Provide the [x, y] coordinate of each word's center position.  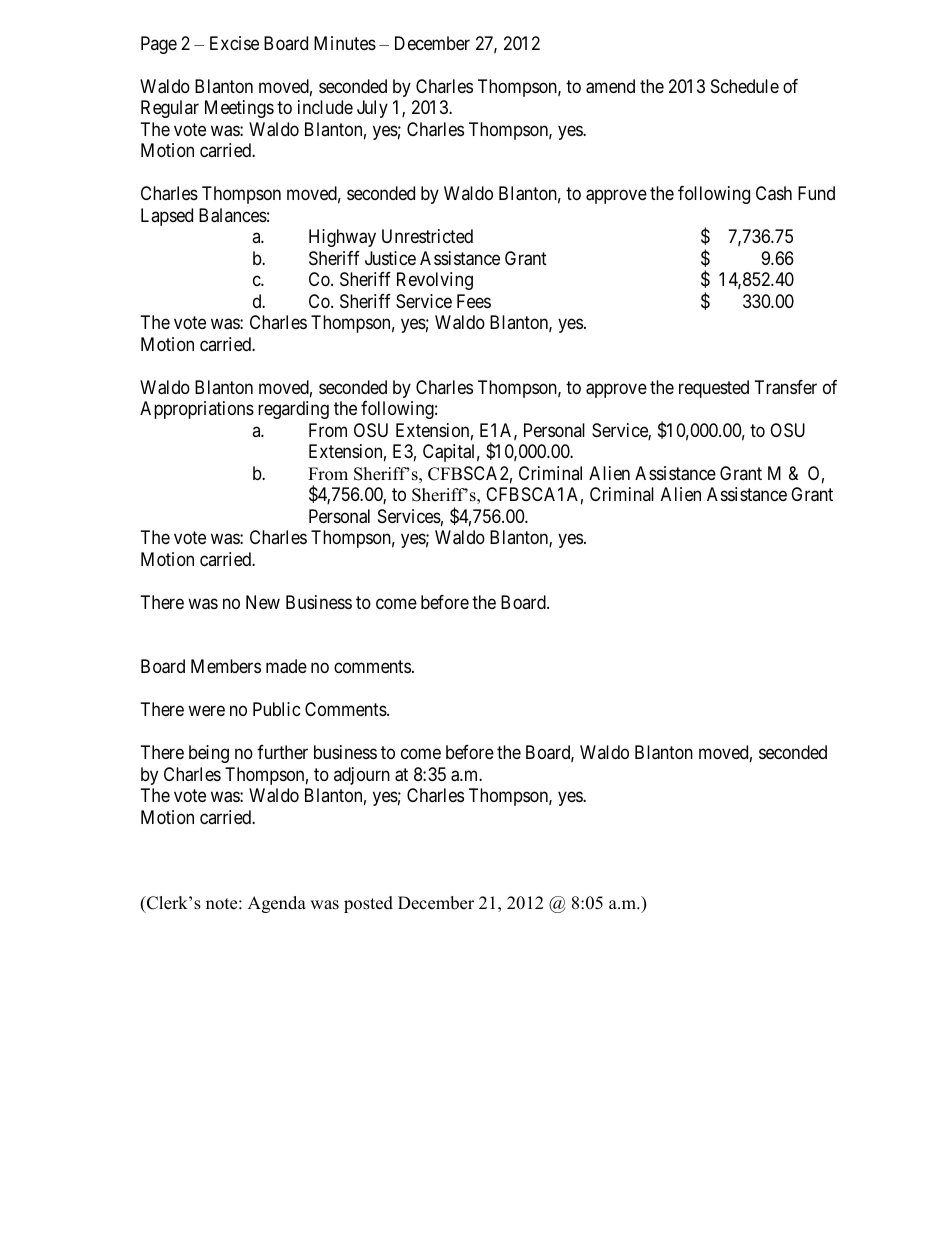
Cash [774, 193]
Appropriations [197, 410]
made [286, 666]
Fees [474, 301]
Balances [233, 215]
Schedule [745, 86]
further [282, 752]
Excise [234, 43]
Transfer [786, 387]
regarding [293, 410]
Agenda [277, 904]
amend [610, 86]
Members [226, 666]
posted [368, 904]
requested [714, 389]
